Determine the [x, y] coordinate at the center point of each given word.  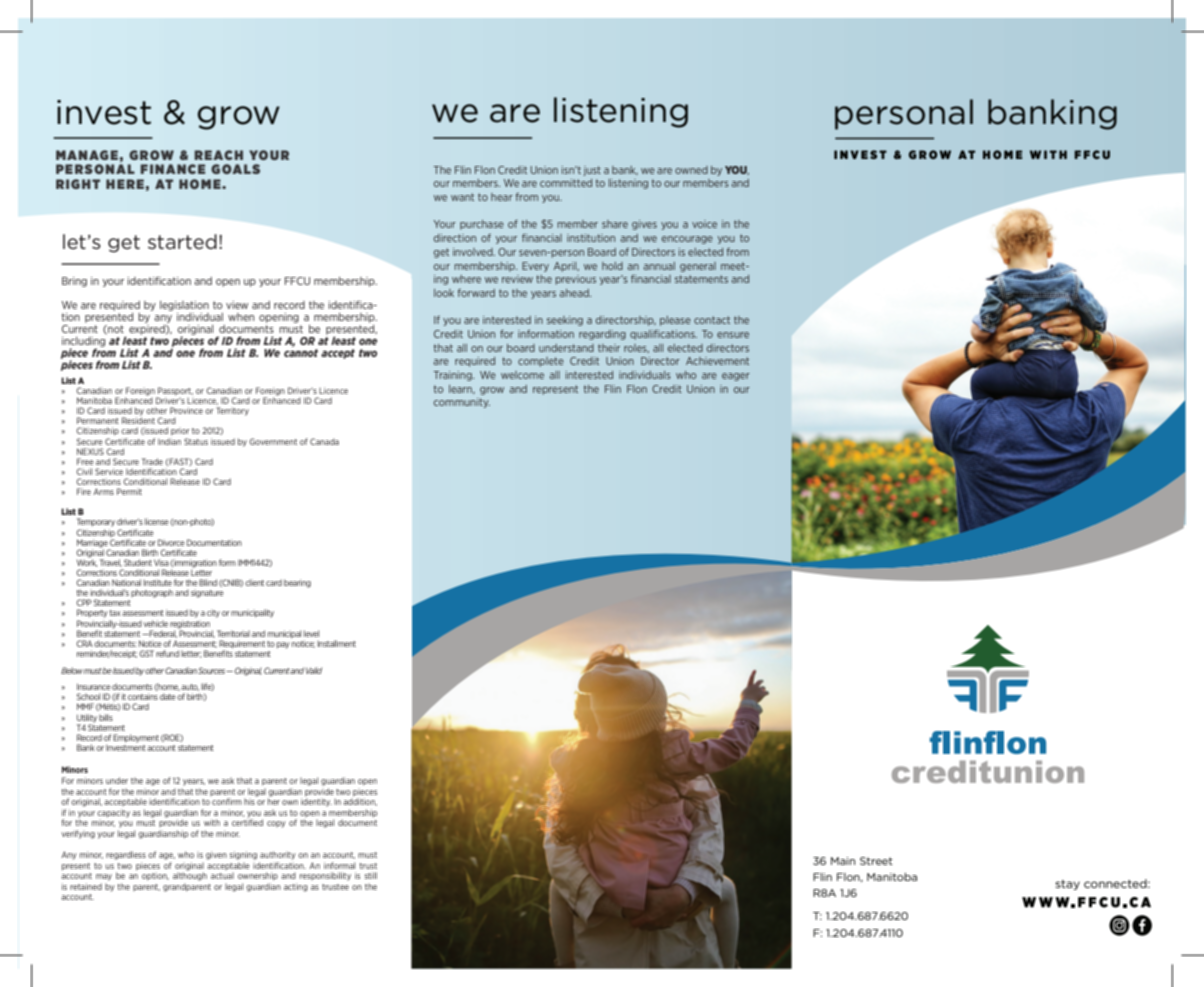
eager [736, 377]
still [370, 875]
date [168, 696]
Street [876, 861]
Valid [314, 670]
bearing [297, 583]
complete [541, 362]
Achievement [717, 361]
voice [704, 224]
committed [566, 183]
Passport [174, 392]
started [182, 241]
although [190, 875]
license [157, 521]
